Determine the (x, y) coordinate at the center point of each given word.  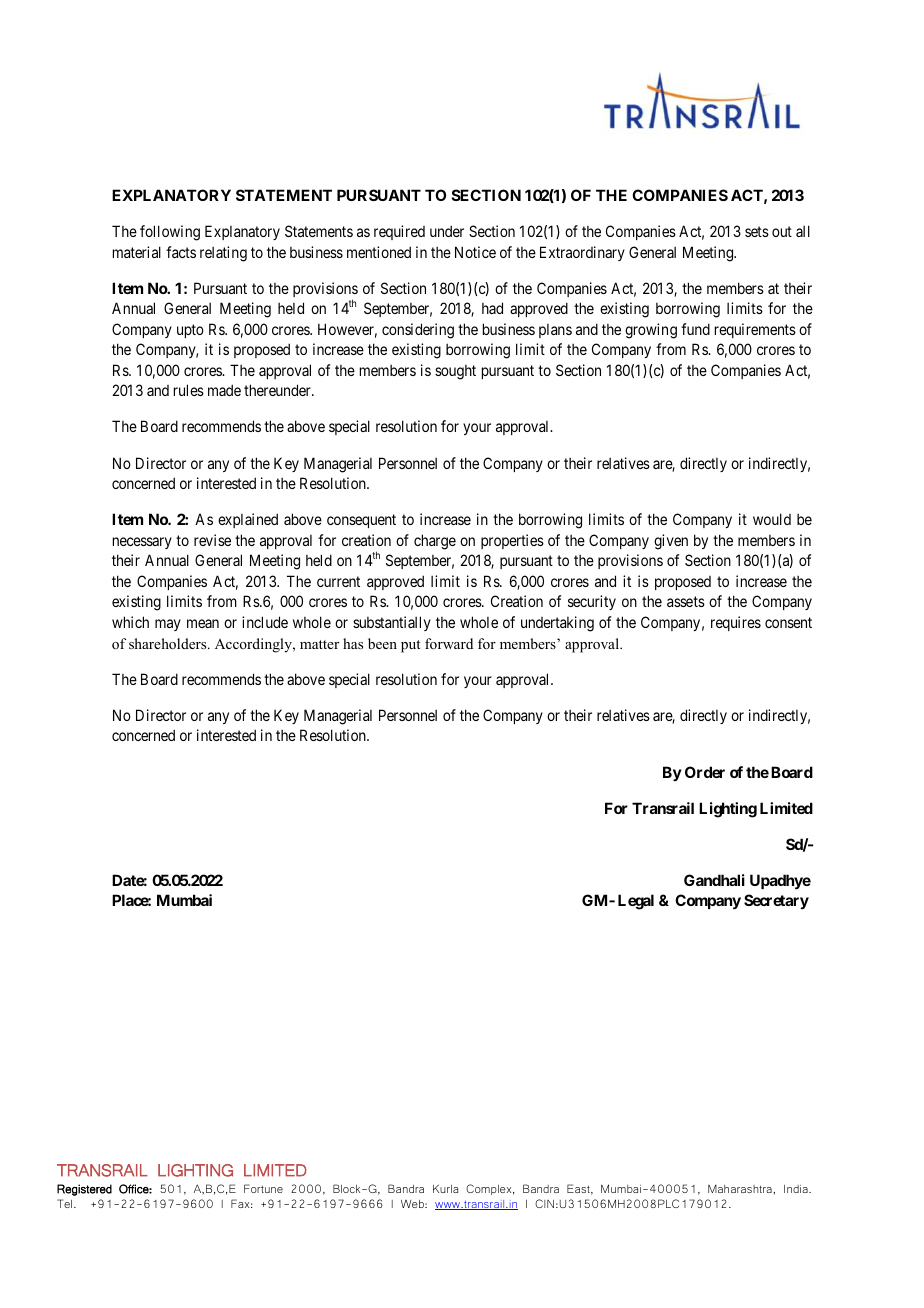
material (137, 252)
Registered (84, 1190)
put (410, 646)
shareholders (169, 643)
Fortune (263, 1188)
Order (705, 772)
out (782, 231)
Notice (475, 252)
